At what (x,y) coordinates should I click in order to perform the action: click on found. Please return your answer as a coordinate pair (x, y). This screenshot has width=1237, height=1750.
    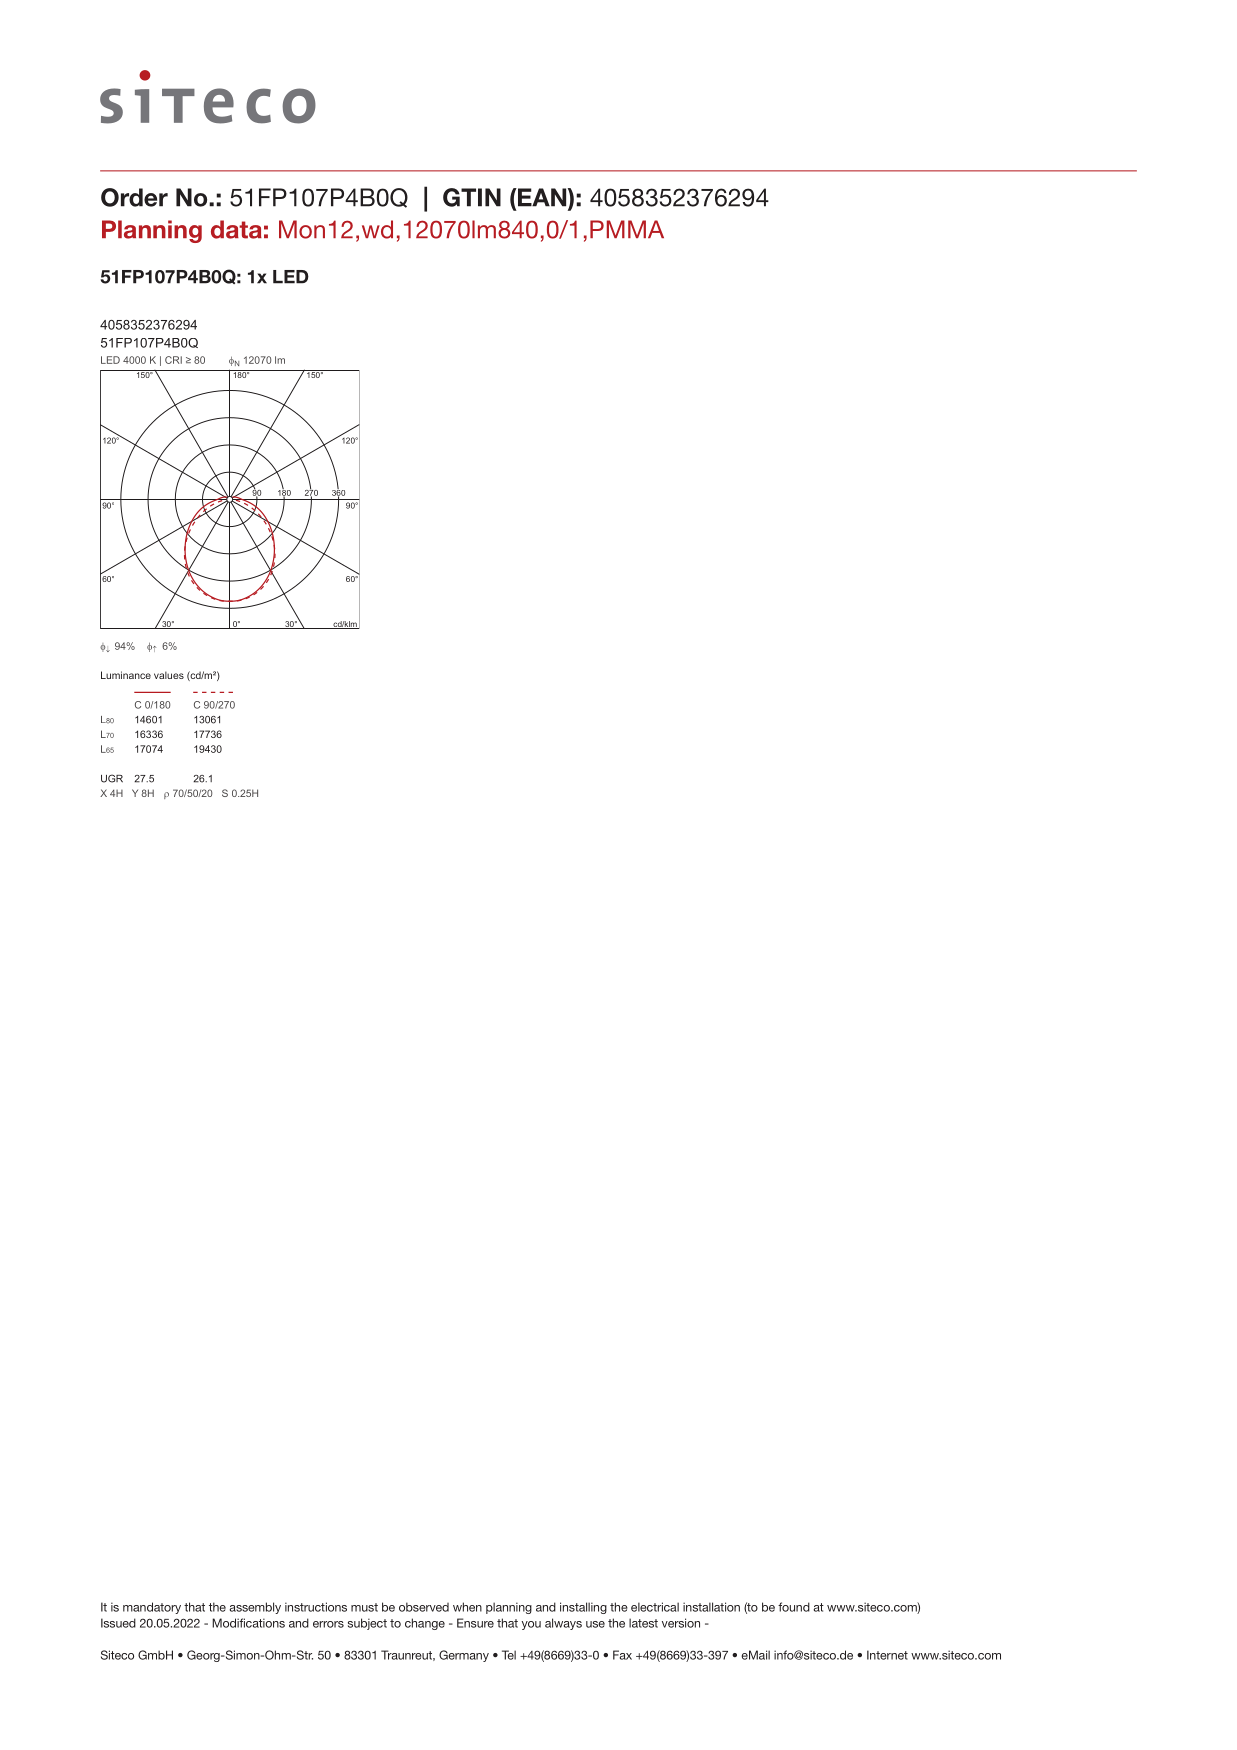
    Looking at the image, I should click on (794, 1607).
